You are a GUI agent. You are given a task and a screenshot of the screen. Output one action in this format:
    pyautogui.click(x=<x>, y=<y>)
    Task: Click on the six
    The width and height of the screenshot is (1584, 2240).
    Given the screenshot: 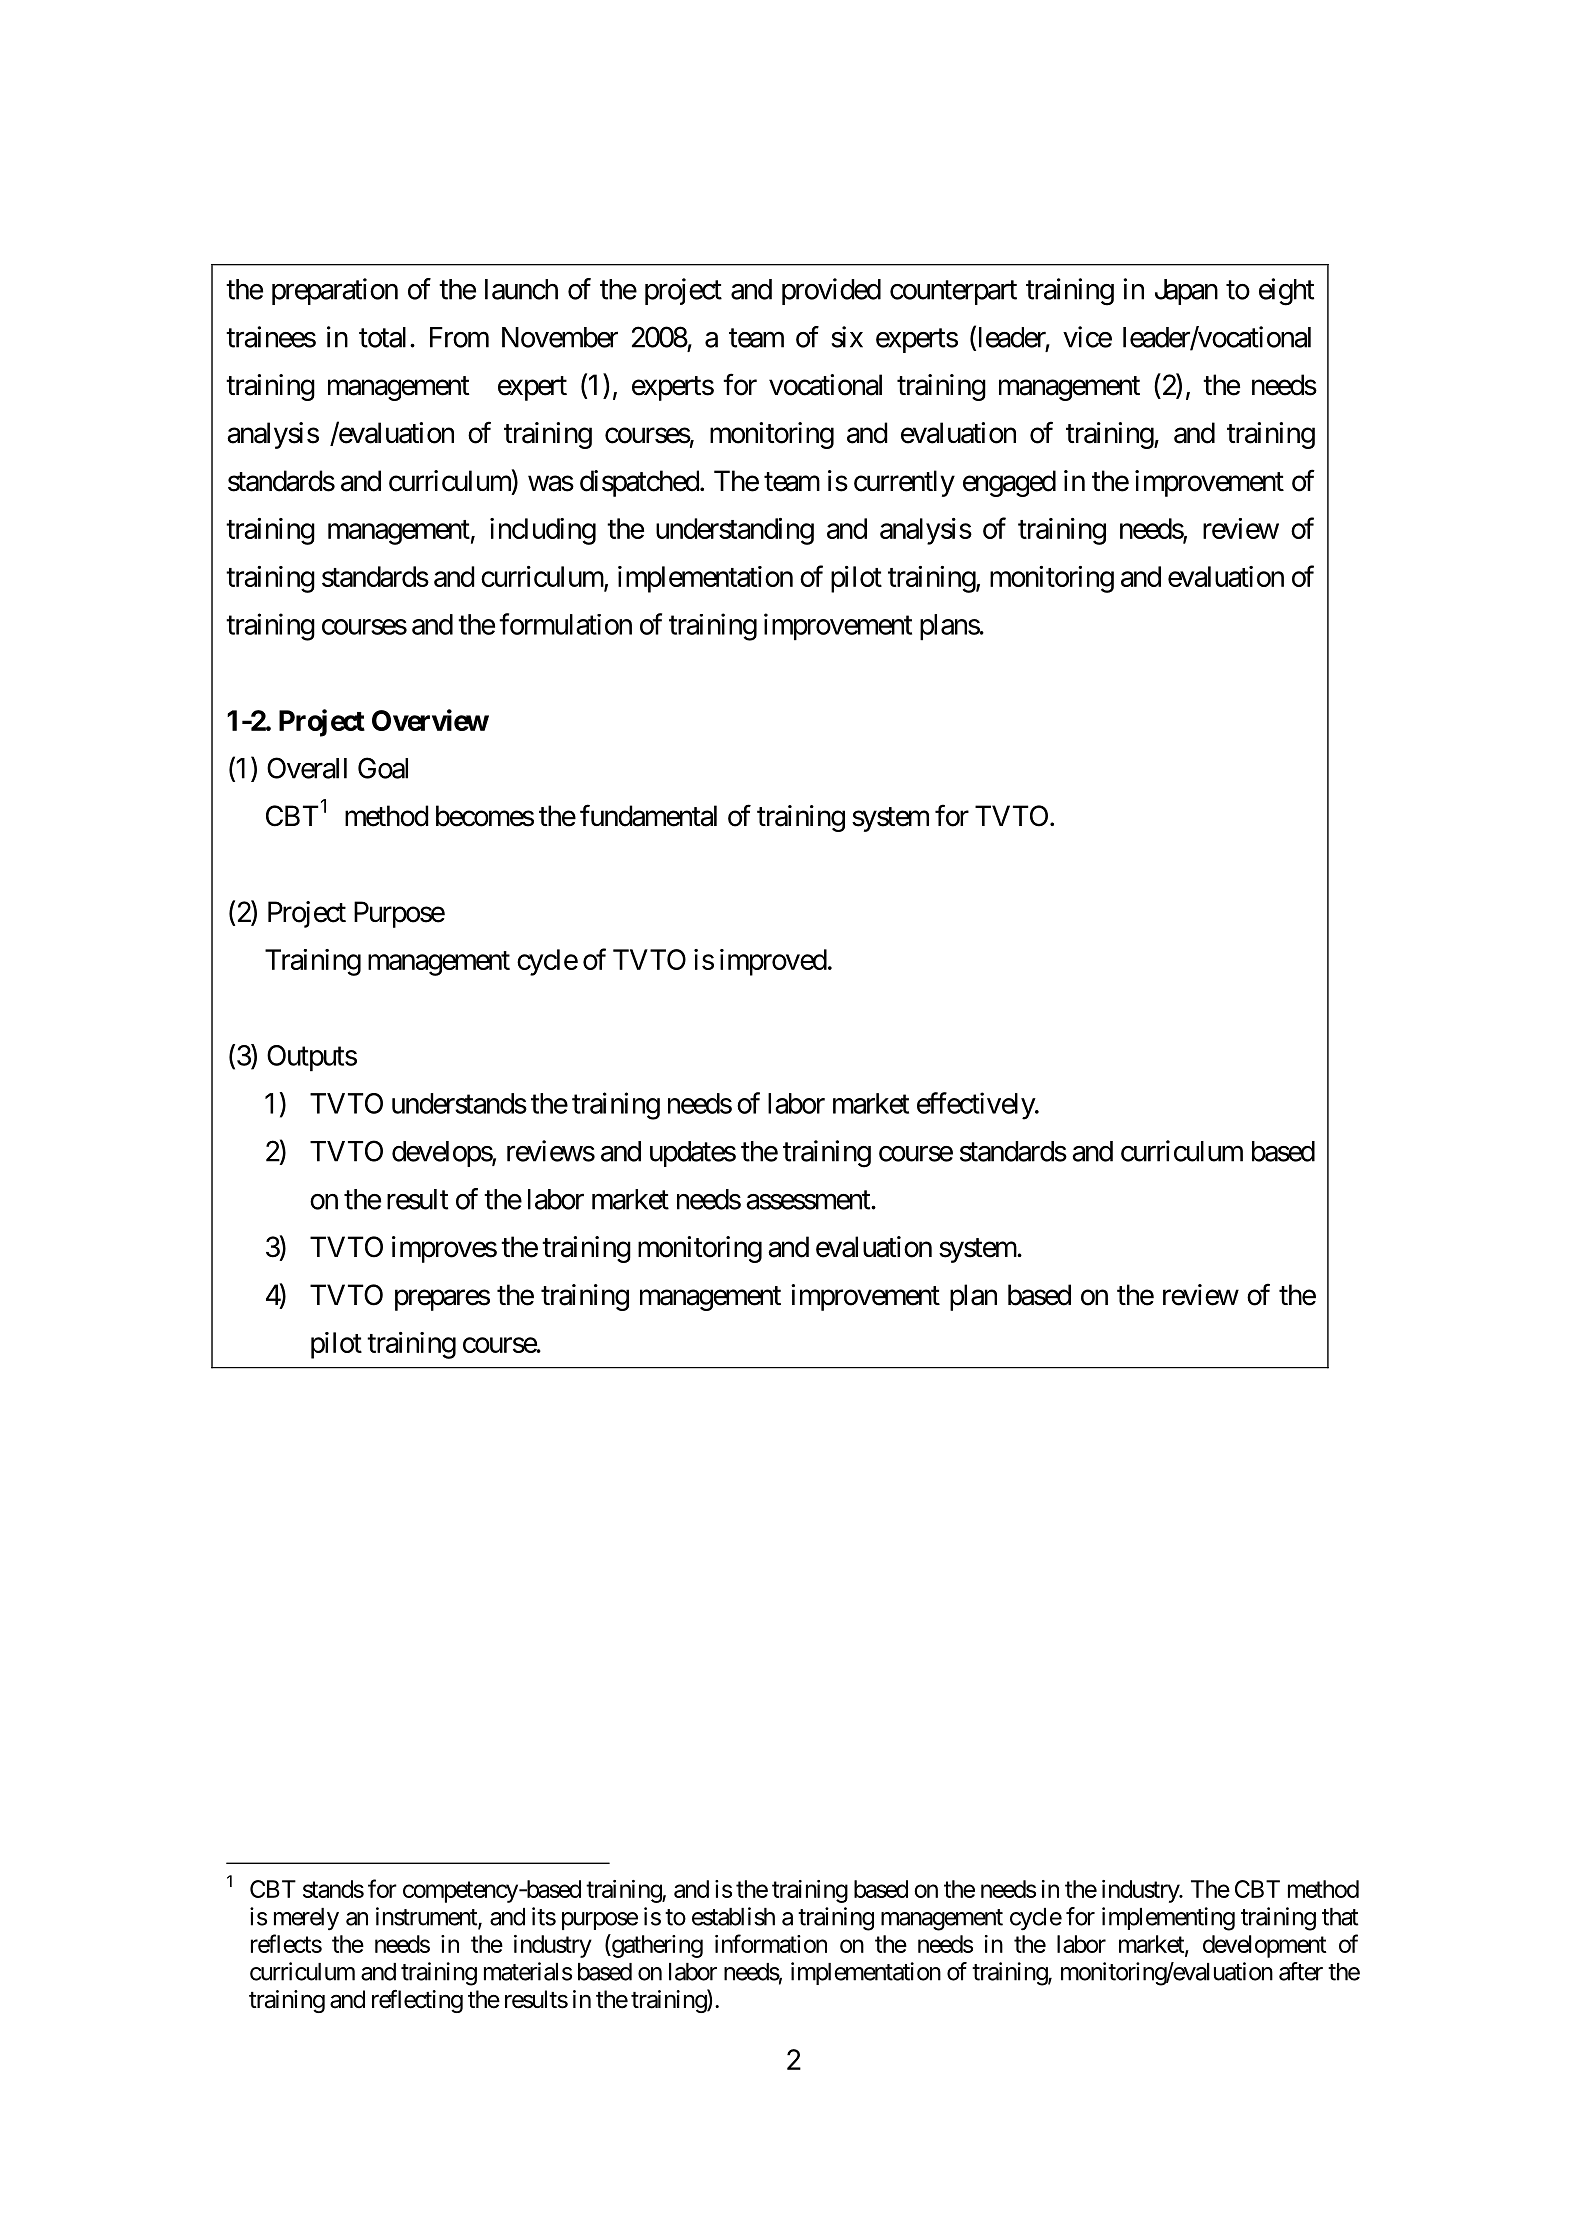 What is the action you would take?
    pyautogui.click(x=847, y=337)
